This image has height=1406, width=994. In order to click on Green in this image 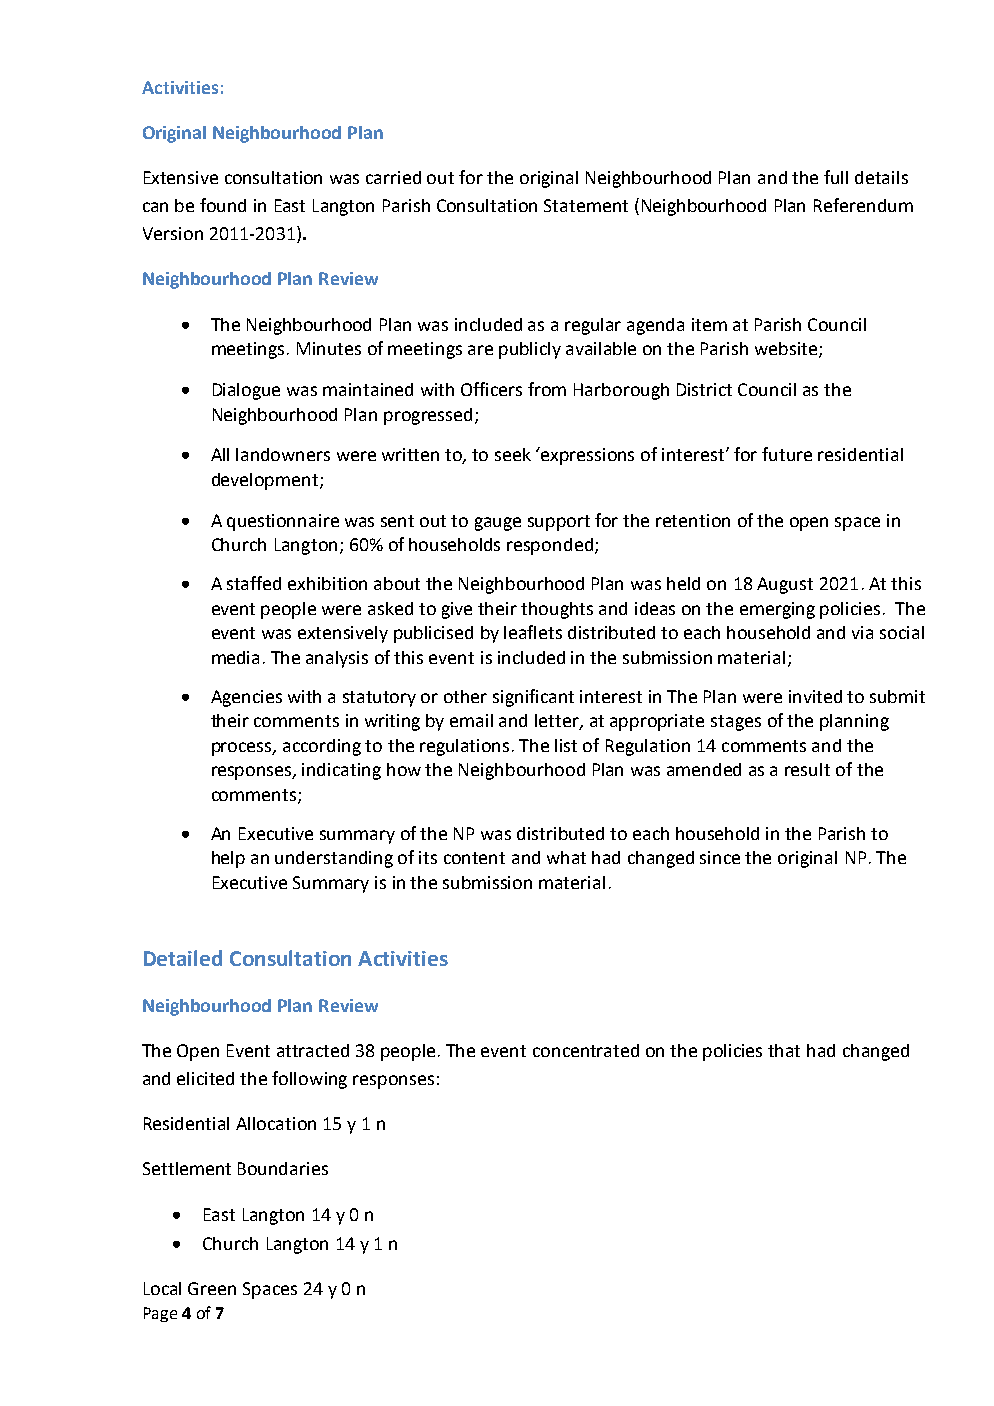, I will do `click(212, 1288)`.
